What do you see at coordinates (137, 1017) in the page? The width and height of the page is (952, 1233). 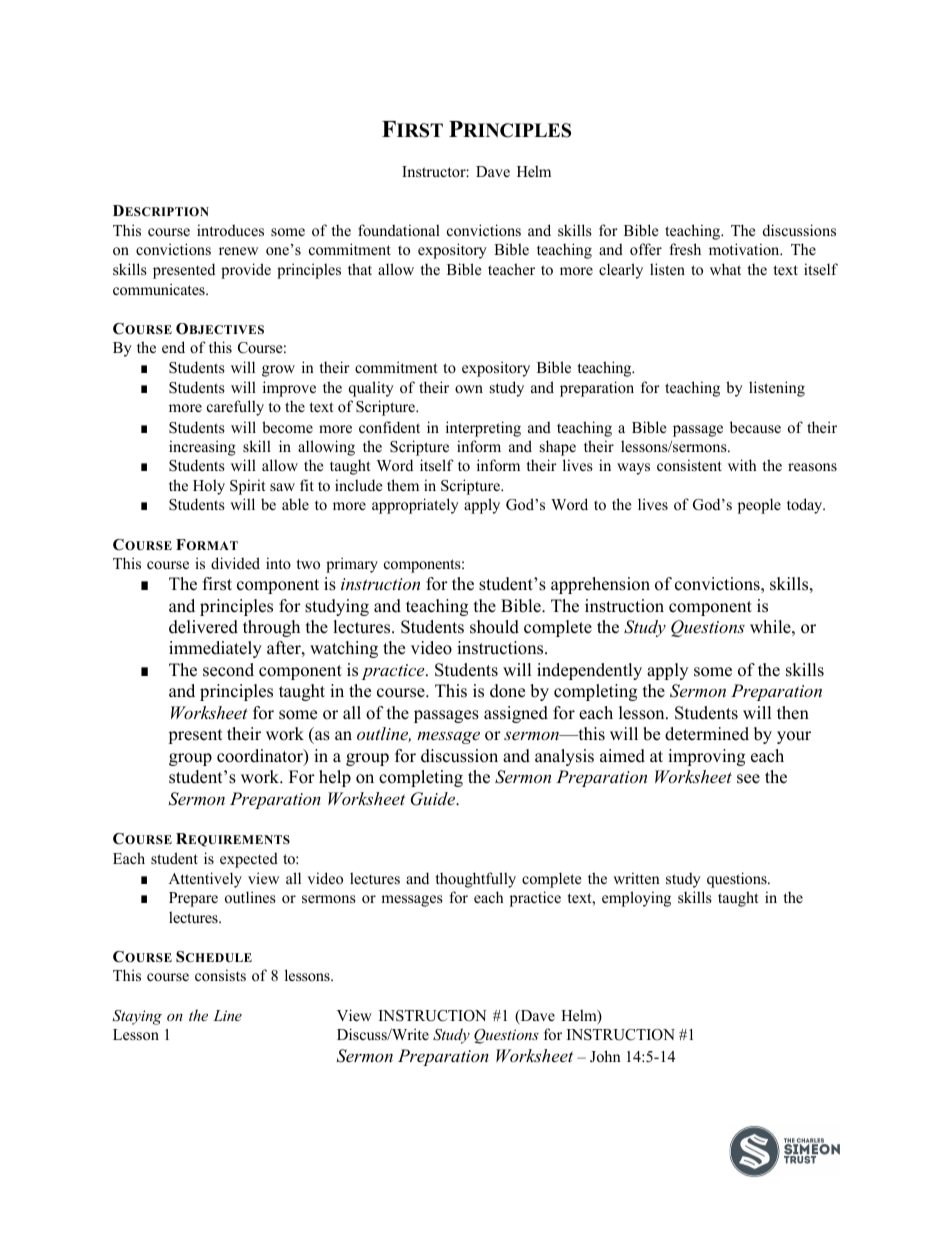 I see `Staying` at bounding box center [137, 1017].
